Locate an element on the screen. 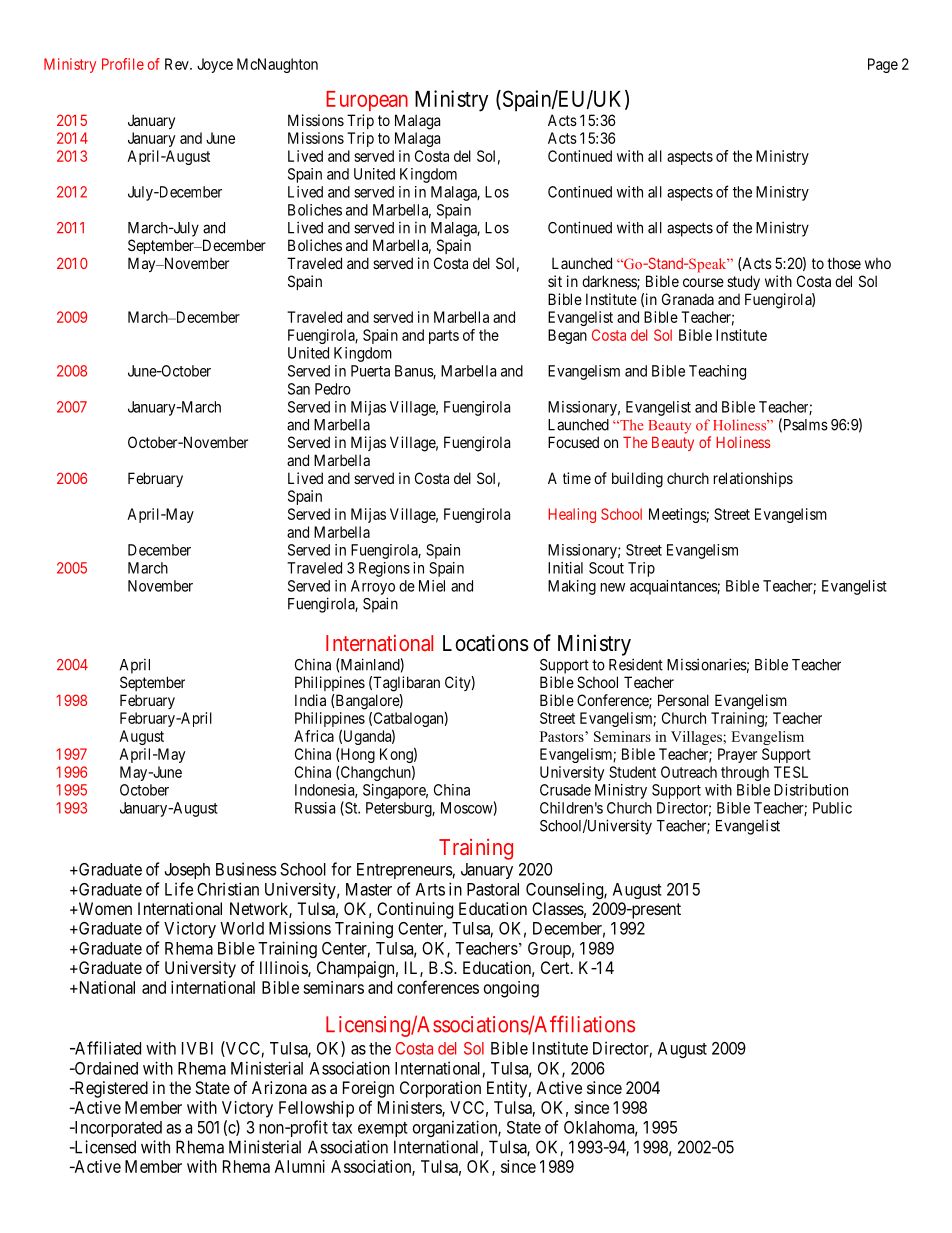 The height and width of the screenshot is (1233, 952). Regions is located at coordinates (384, 569).
